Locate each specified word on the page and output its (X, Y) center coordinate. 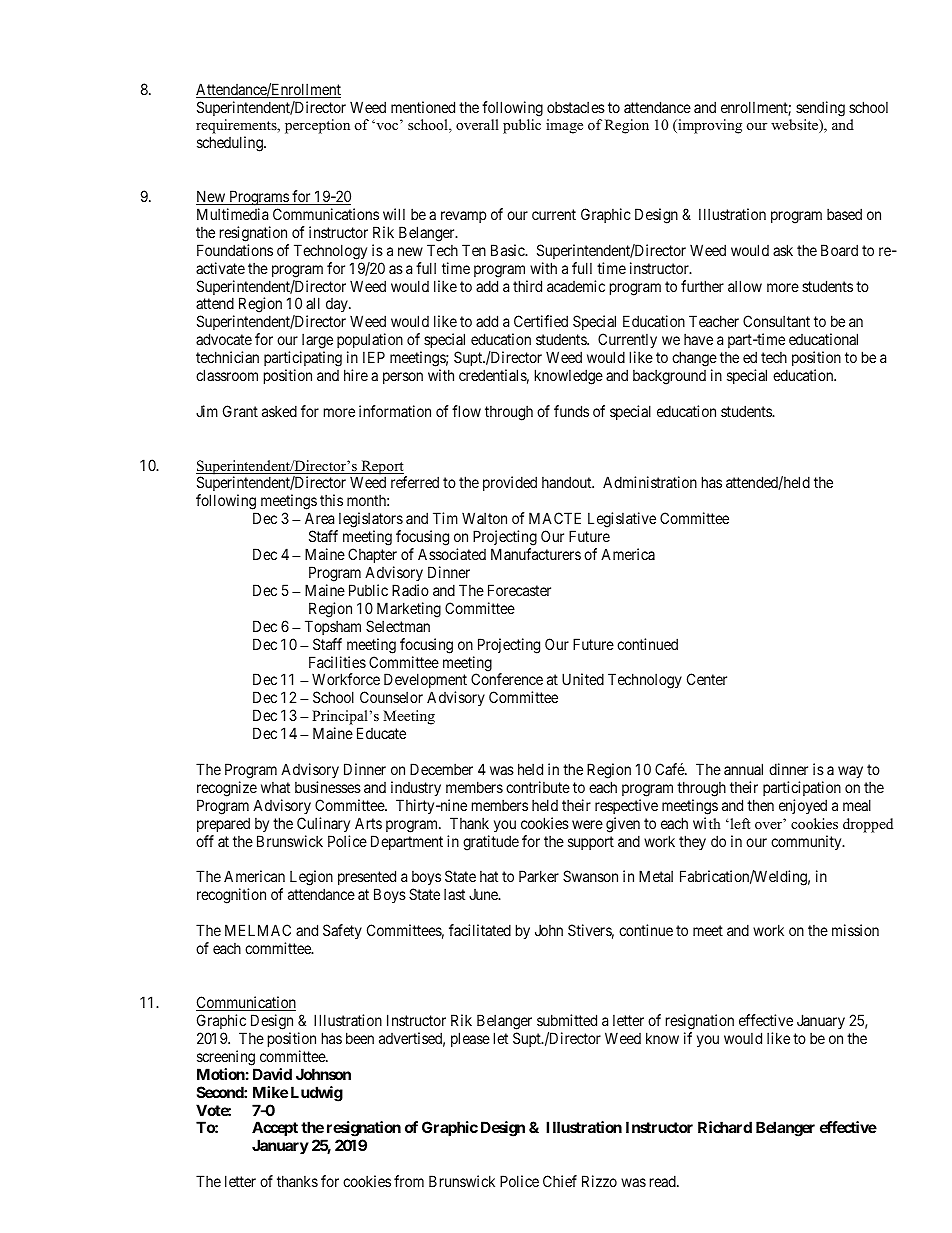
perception (317, 126)
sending (820, 109)
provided (510, 483)
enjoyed (803, 806)
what (275, 787)
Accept (275, 1130)
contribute (538, 787)
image (564, 126)
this (331, 500)
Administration (650, 482)
